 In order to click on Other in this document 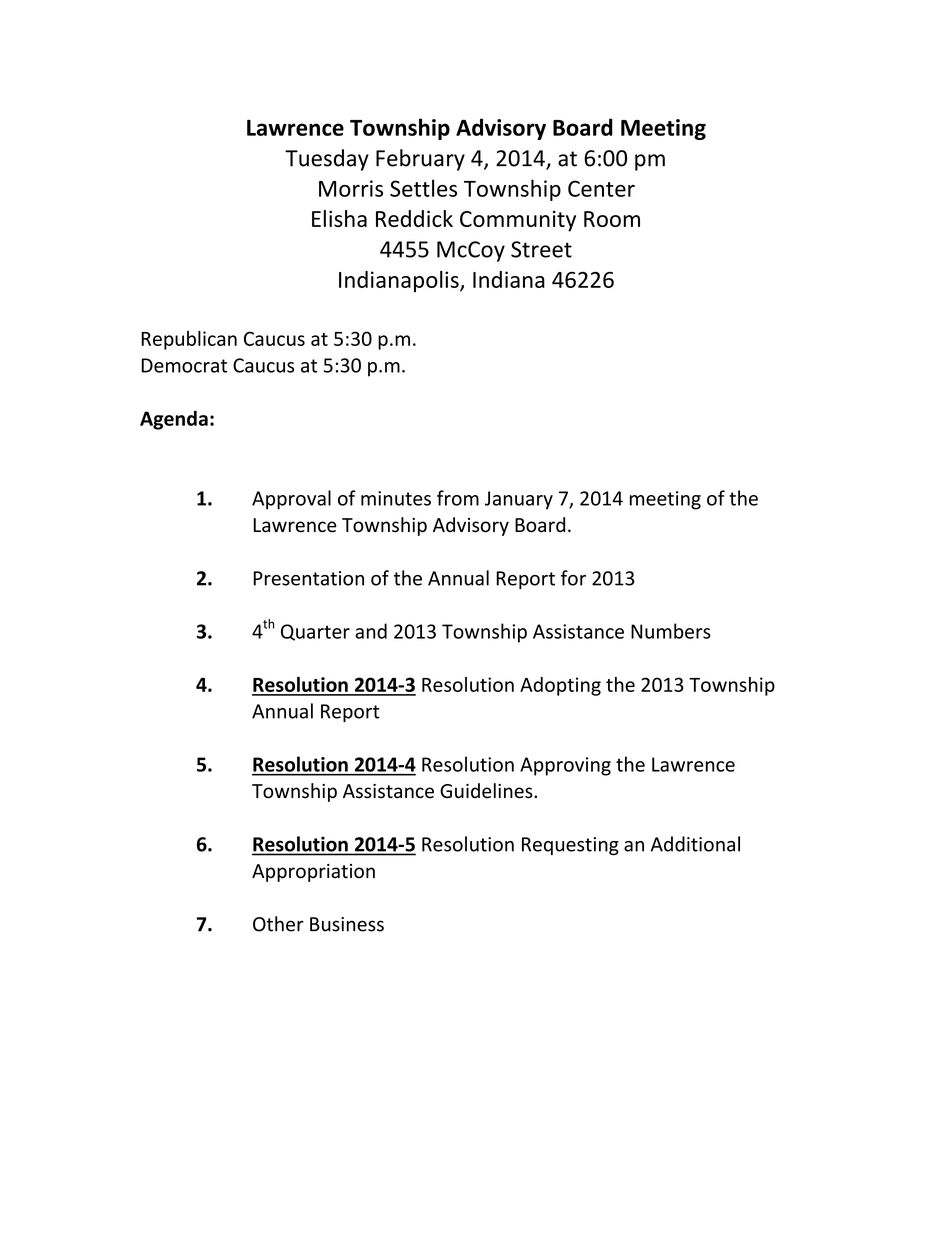, I will do `click(278, 924)`.
